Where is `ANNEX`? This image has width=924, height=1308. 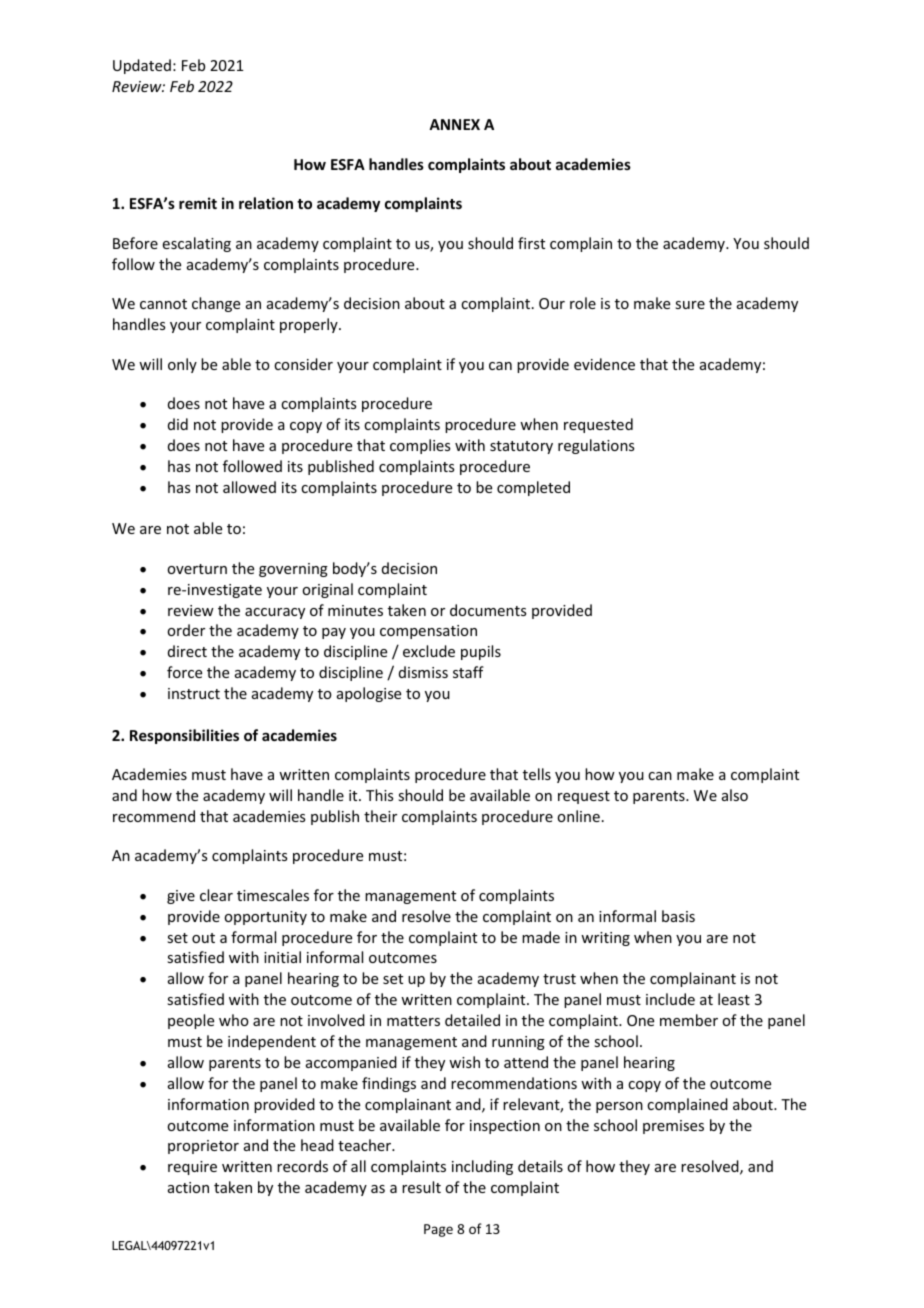 ANNEX is located at coordinates (454, 124).
